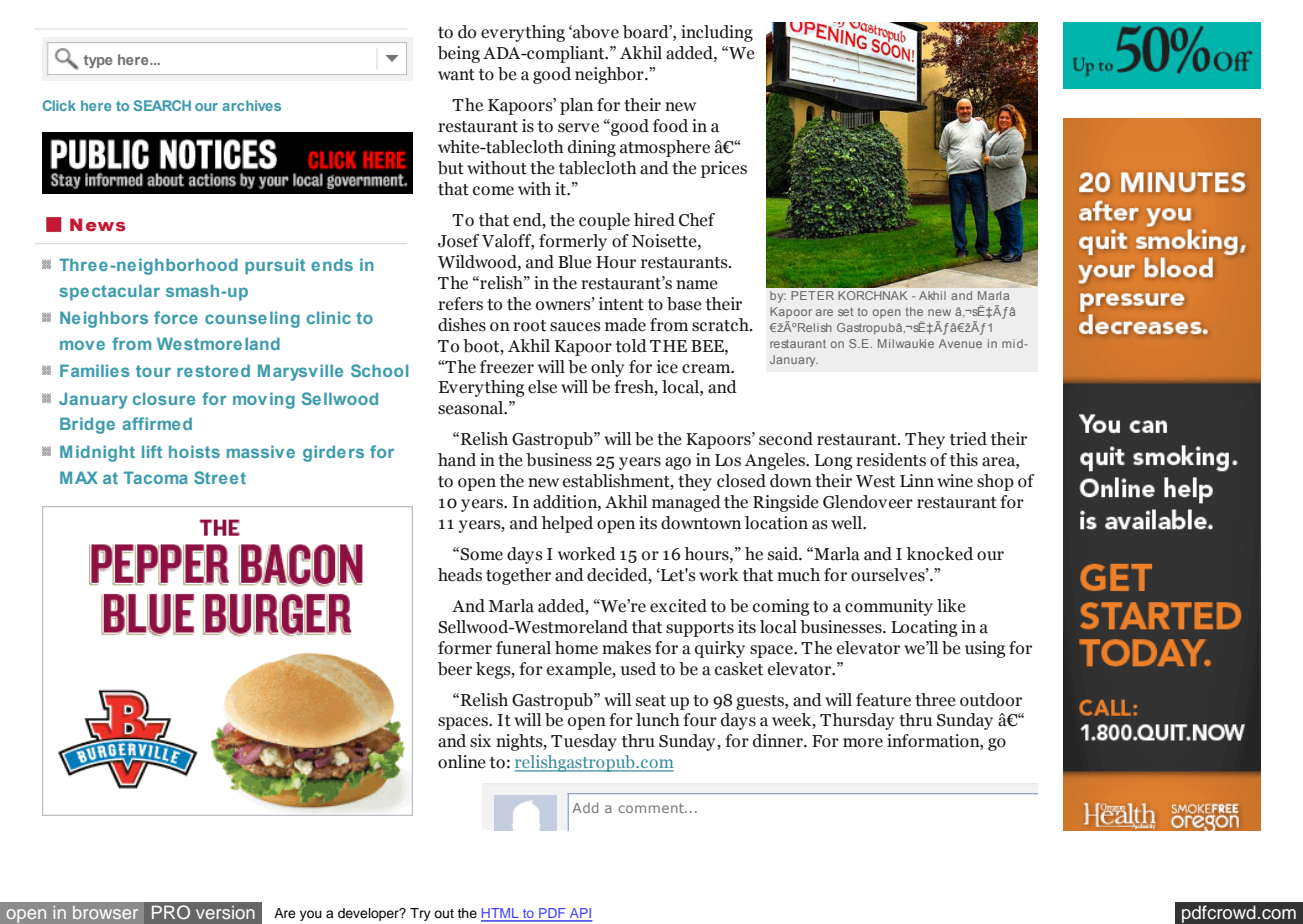 The image size is (1303, 924). Describe the element at coordinates (459, 54) in the page. I see `being` at that location.
